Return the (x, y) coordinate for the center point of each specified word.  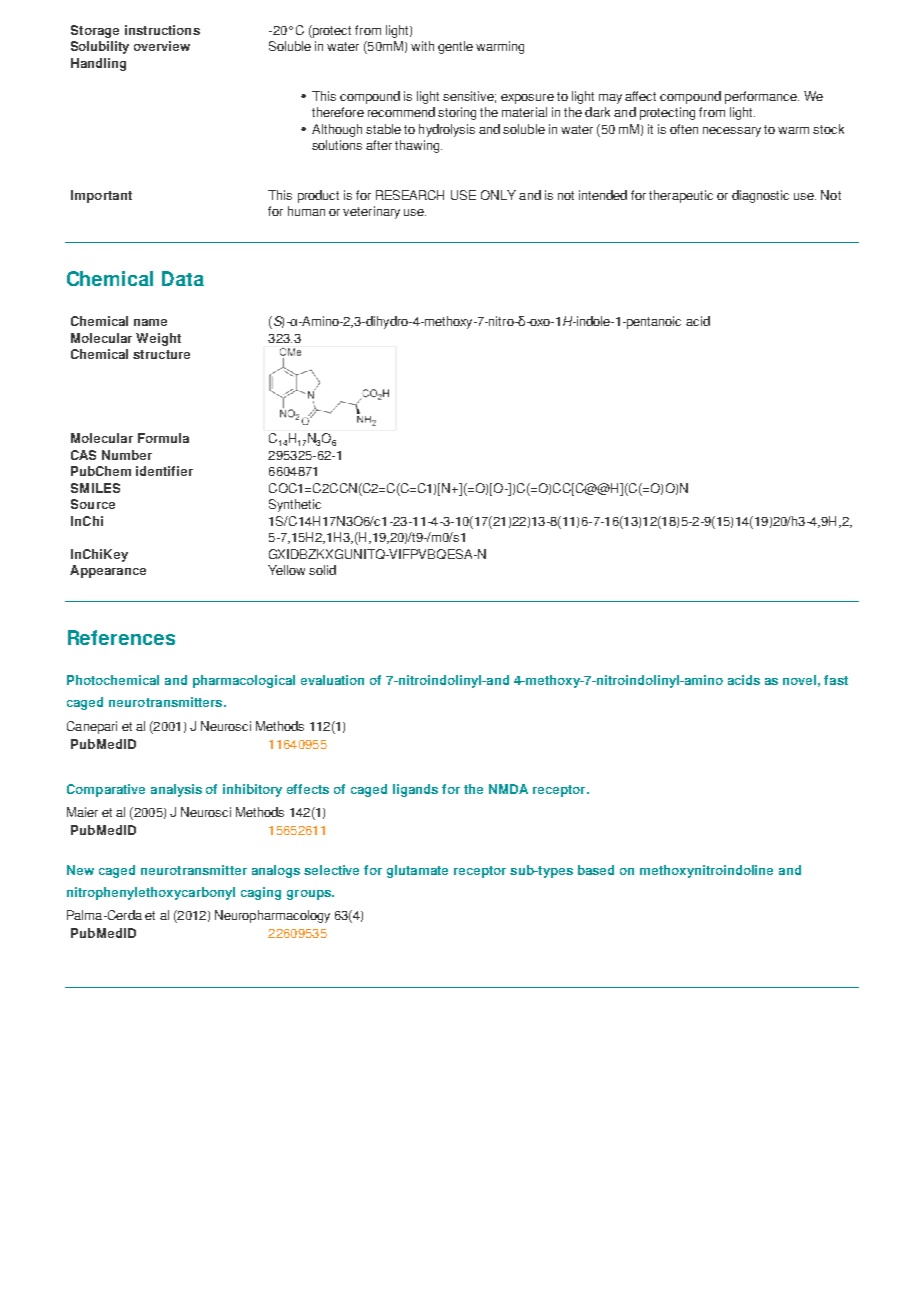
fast (836, 680)
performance (762, 97)
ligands (415, 790)
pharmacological (244, 681)
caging (261, 893)
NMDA (508, 789)
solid (322, 570)
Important (101, 196)
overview (162, 46)
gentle (455, 47)
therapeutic (681, 196)
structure (161, 354)
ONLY (498, 195)
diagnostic (760, 196)
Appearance (108, 571)
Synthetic (295, 505)
